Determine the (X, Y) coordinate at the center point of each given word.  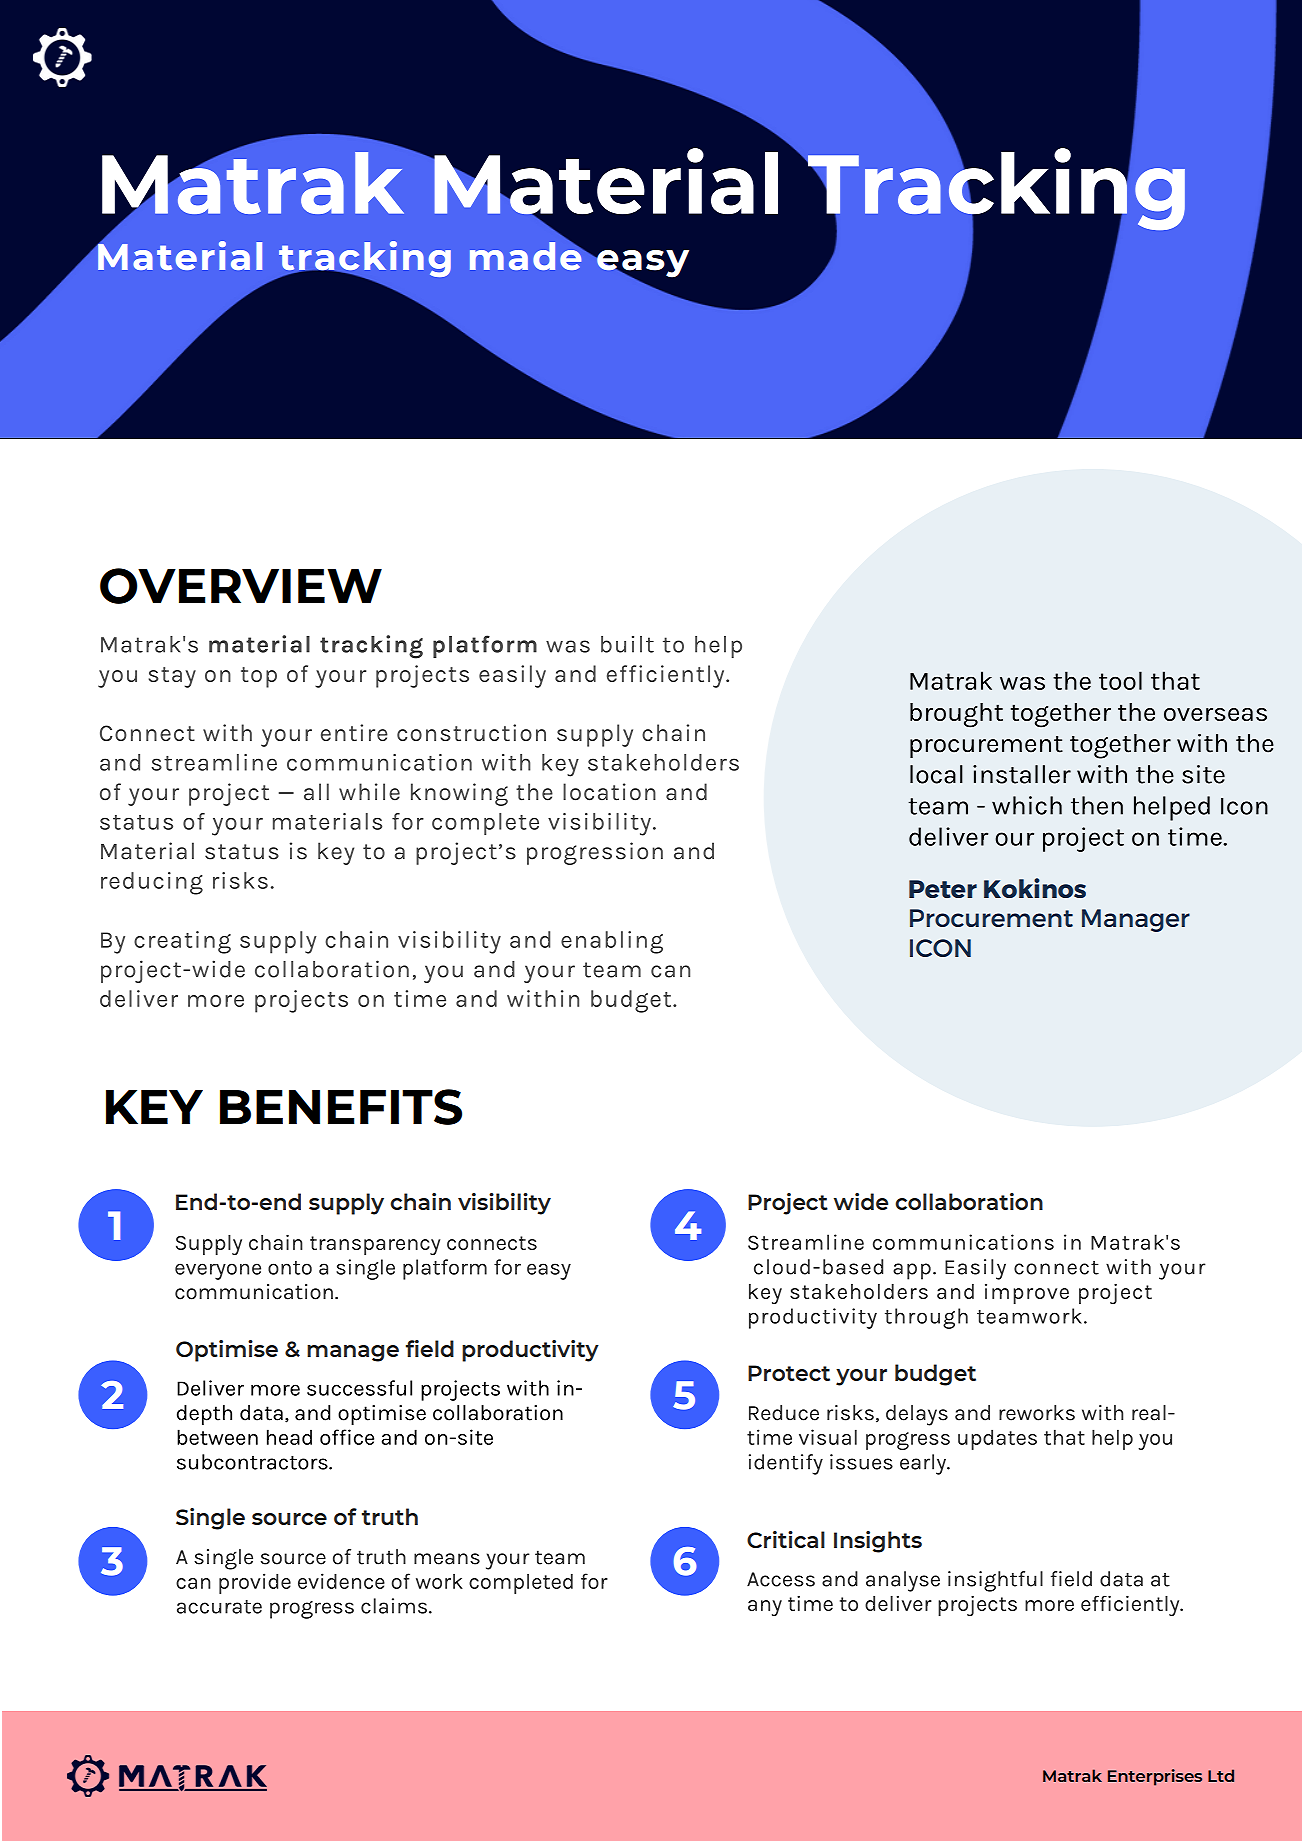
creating (182, 942)
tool (1120, 680)
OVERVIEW (241, 586)
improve (1027, 1294)
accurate (219, 1607)
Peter (943, 889)
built (627, 644)
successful (359, 1388)
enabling (612, 942)
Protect (789, 1373)
